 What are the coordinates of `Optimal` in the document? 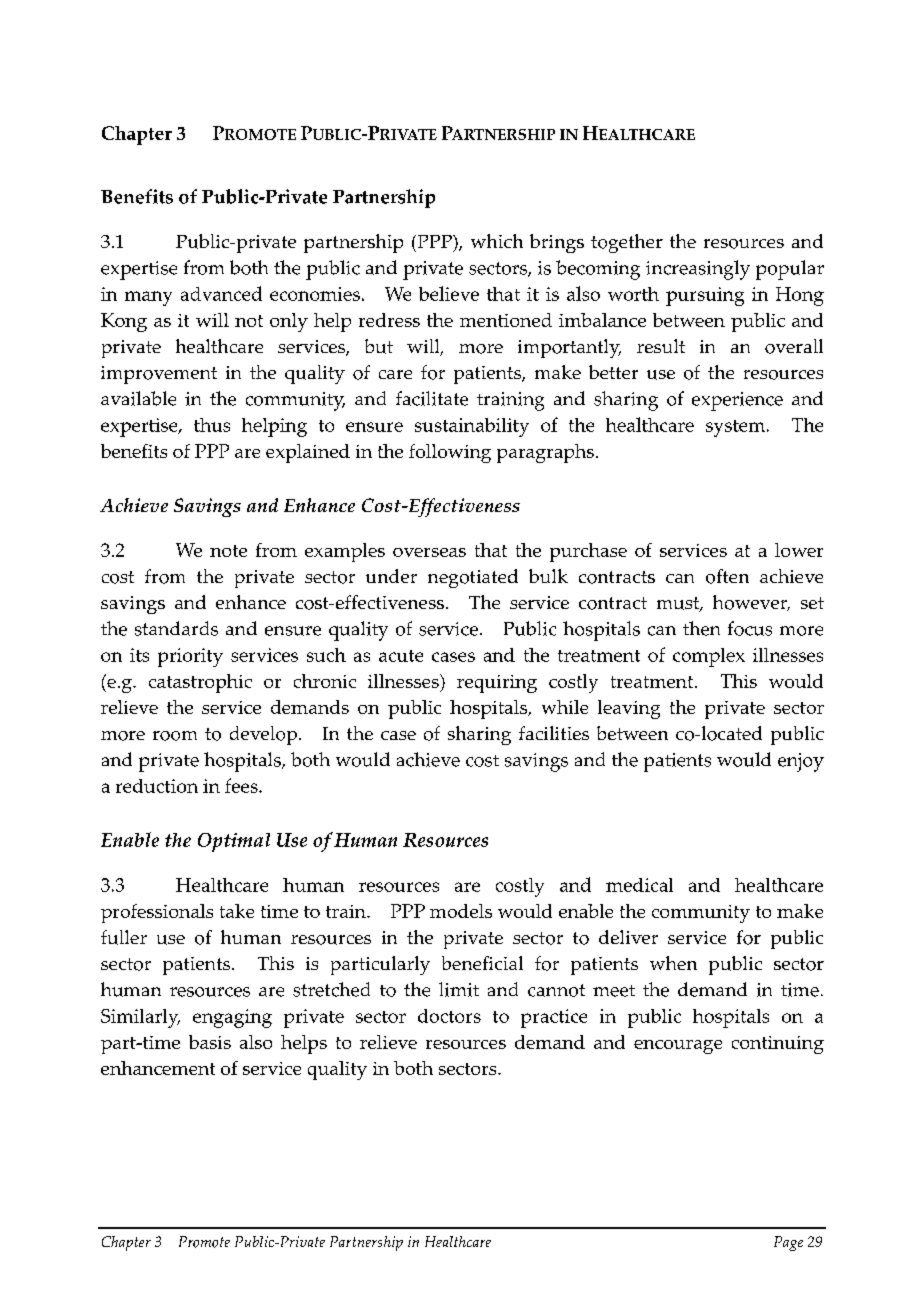 It's located at (234, 842).
